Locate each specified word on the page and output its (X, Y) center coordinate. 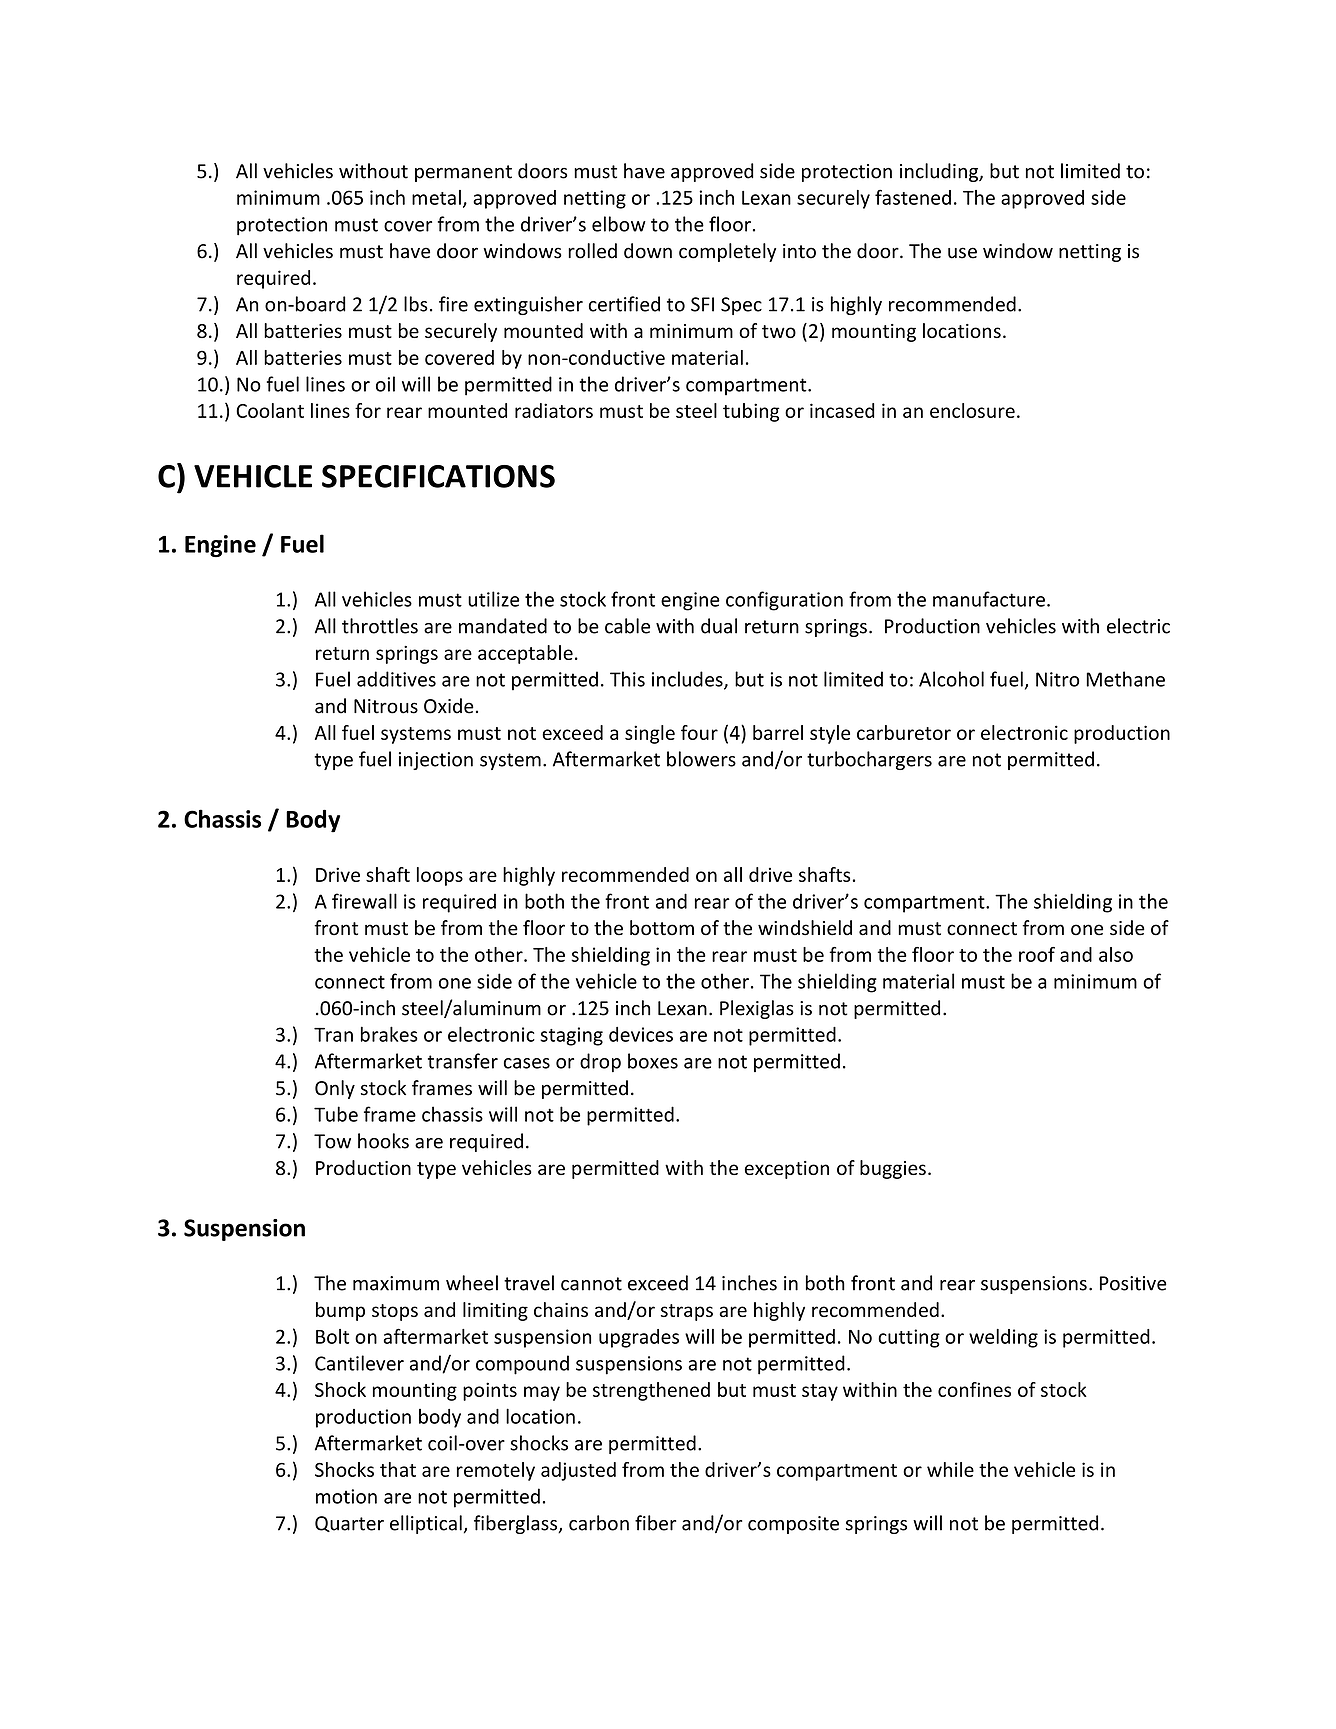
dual (719, 626)
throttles (380, 626)
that (398, 1469)
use (962, 253)
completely (727, 252)
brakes (389, 1034)
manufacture (989, 599)
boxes (653, 1061)
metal (436, 197)
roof (1037, 954)
